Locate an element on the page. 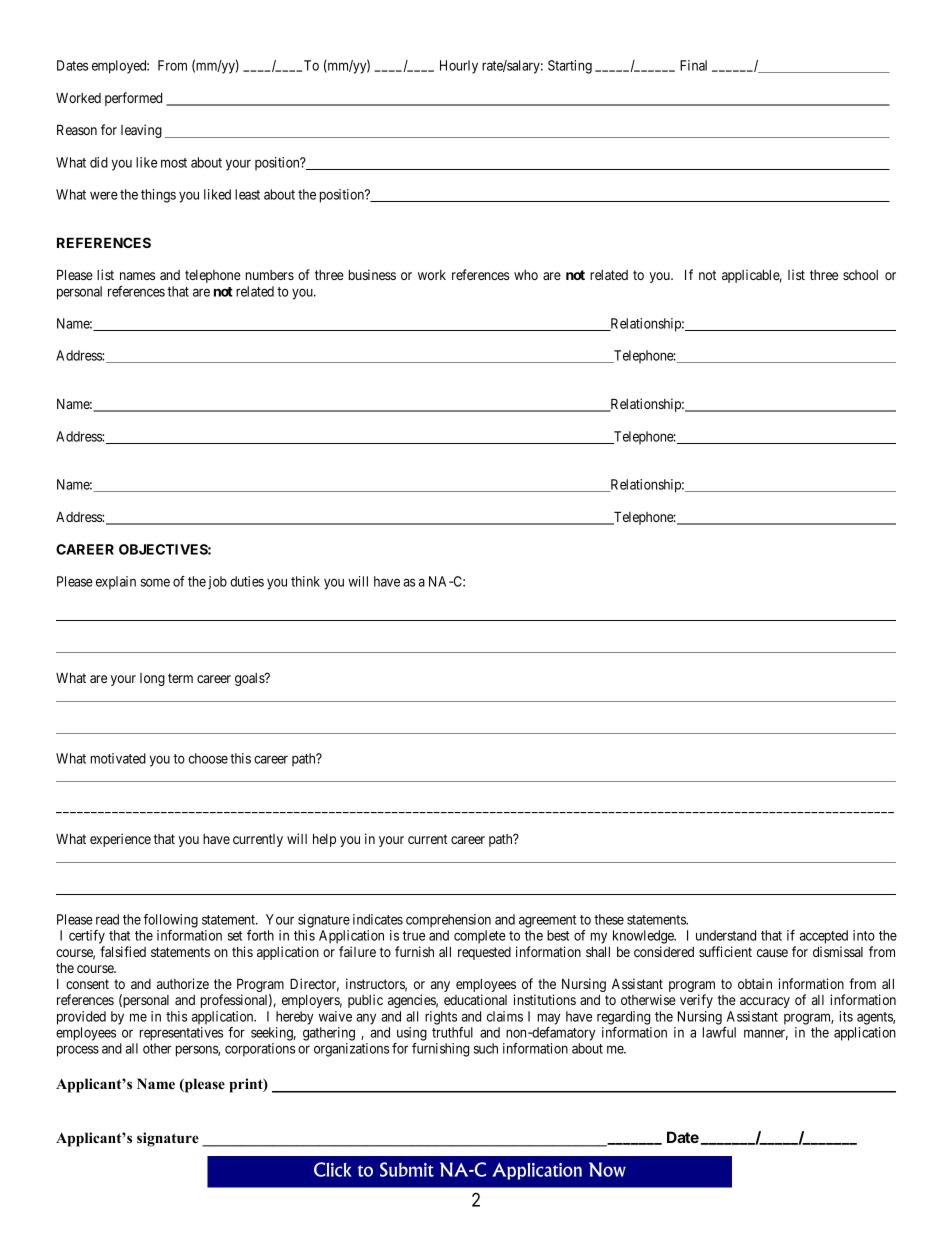 The width and height of the page is (952, 1233). help is located at coordinates (324, 840).
